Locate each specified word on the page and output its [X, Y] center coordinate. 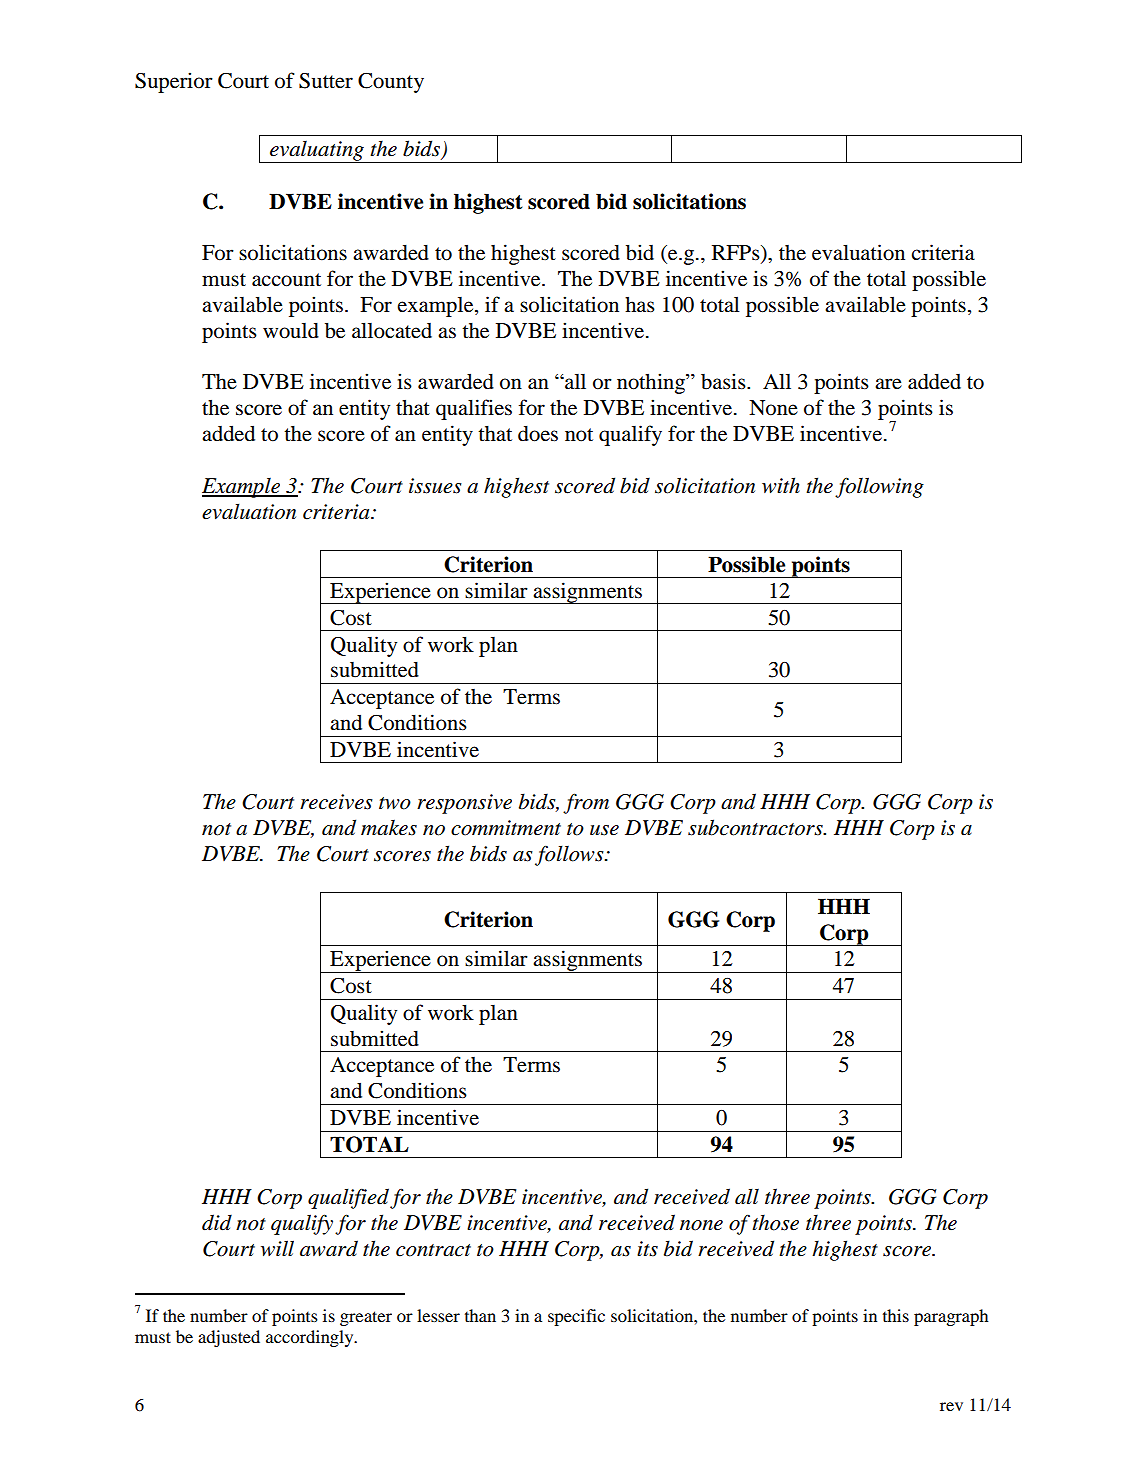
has [640, 304]
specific [576, 1317]
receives [336, 802]
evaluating [317, 152]
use [604, 830]
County [391, 83]
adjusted [229, 1338]
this [896, 1315]
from [586, 803]
